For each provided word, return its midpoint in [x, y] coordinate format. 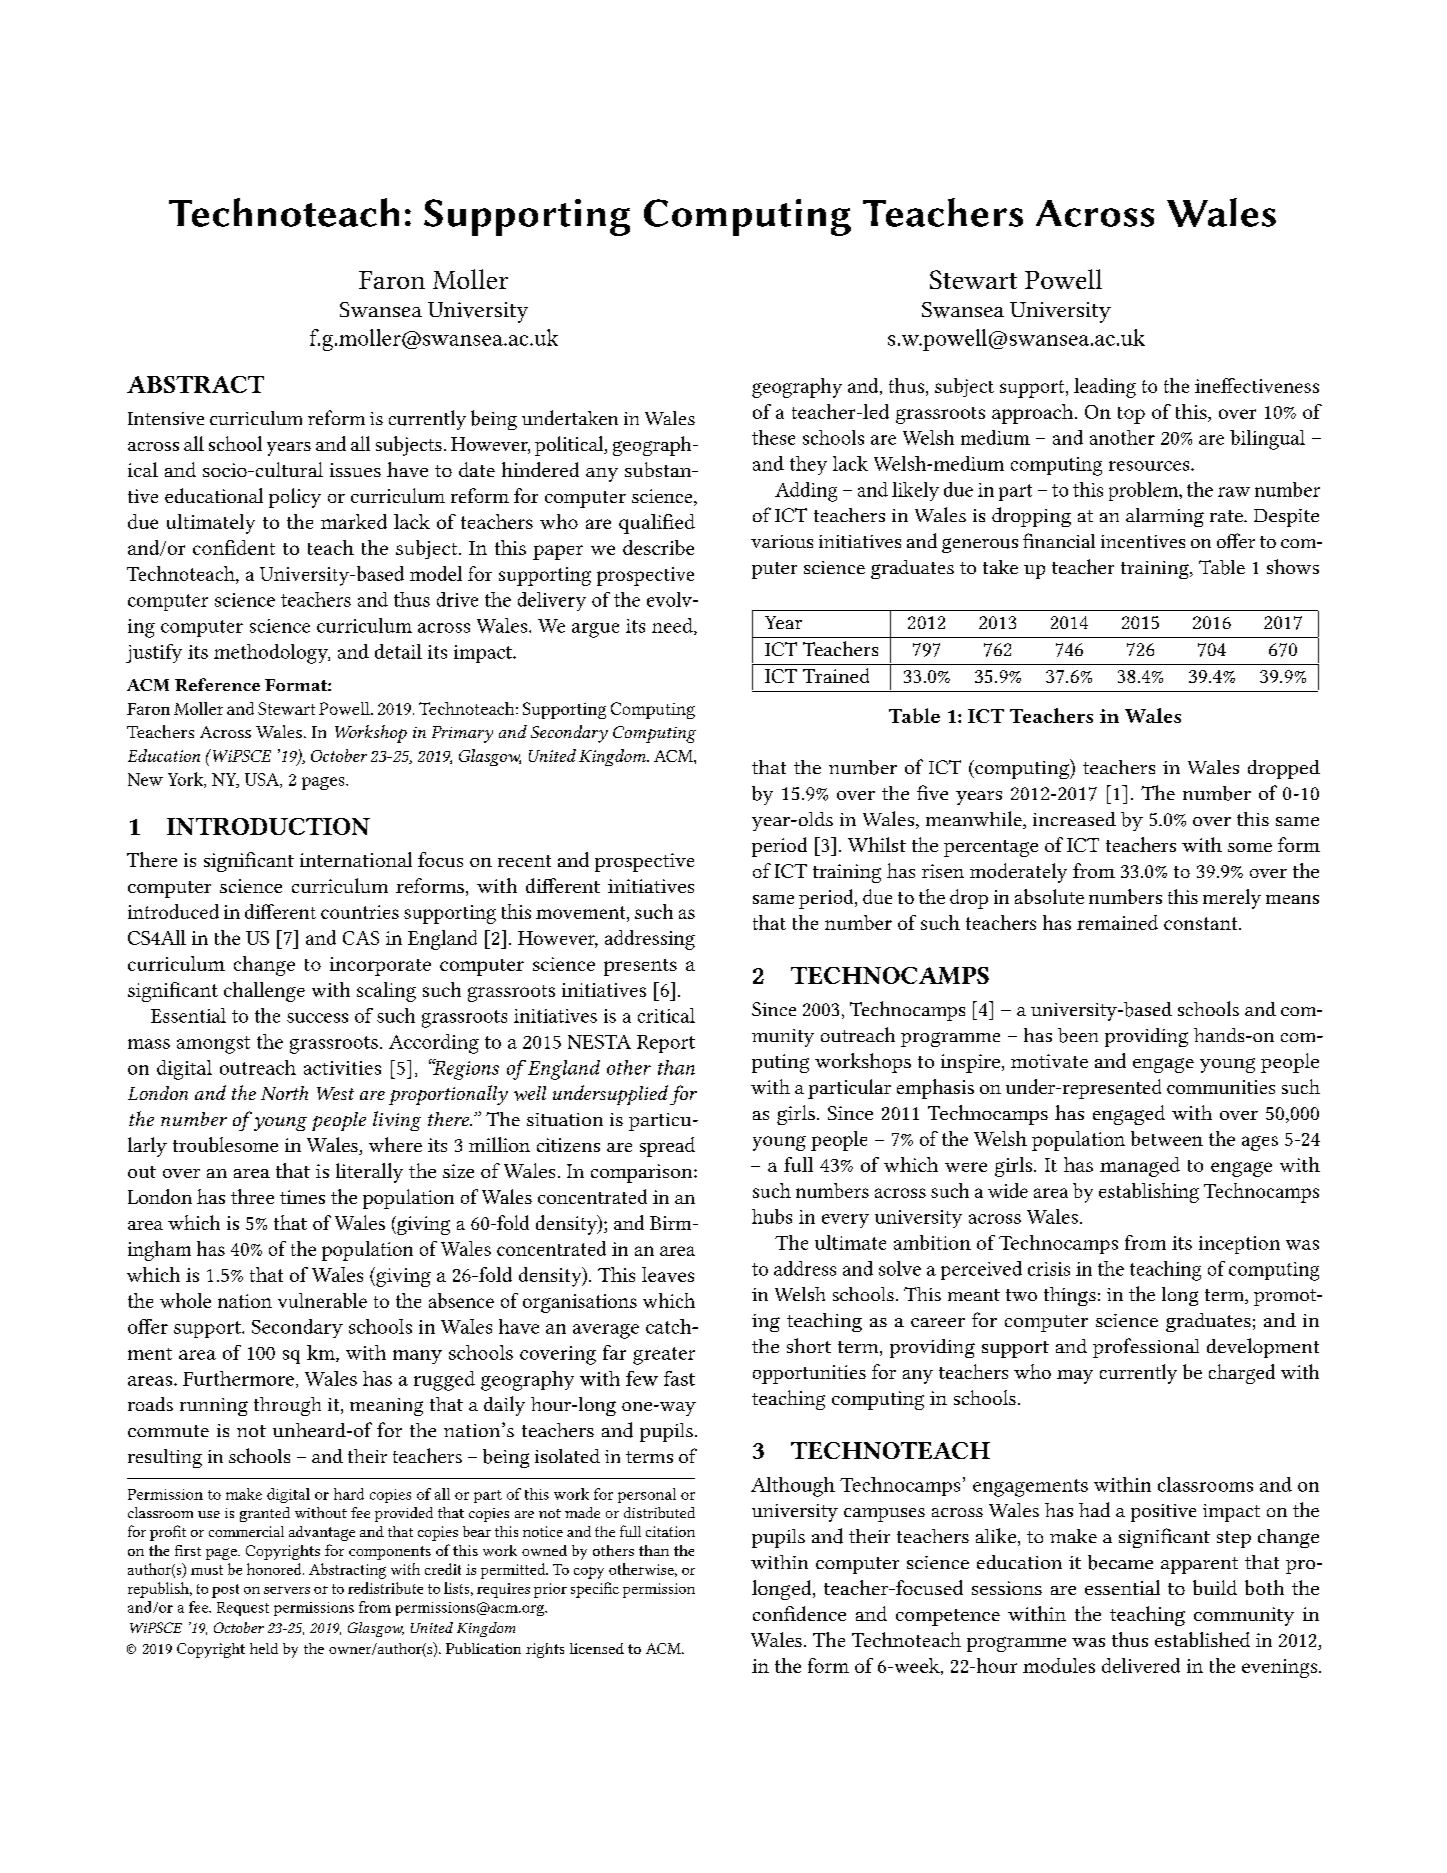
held [264, 1648]
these [773, 437]
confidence [799, 1613]
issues [355, 470]
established [1202, 1639]
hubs [772, 1216]
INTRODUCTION [268, 826]
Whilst [877, 844]
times [302, 1197]
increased [1074, 819]
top [1131, 415]
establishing [1149, 1193]
